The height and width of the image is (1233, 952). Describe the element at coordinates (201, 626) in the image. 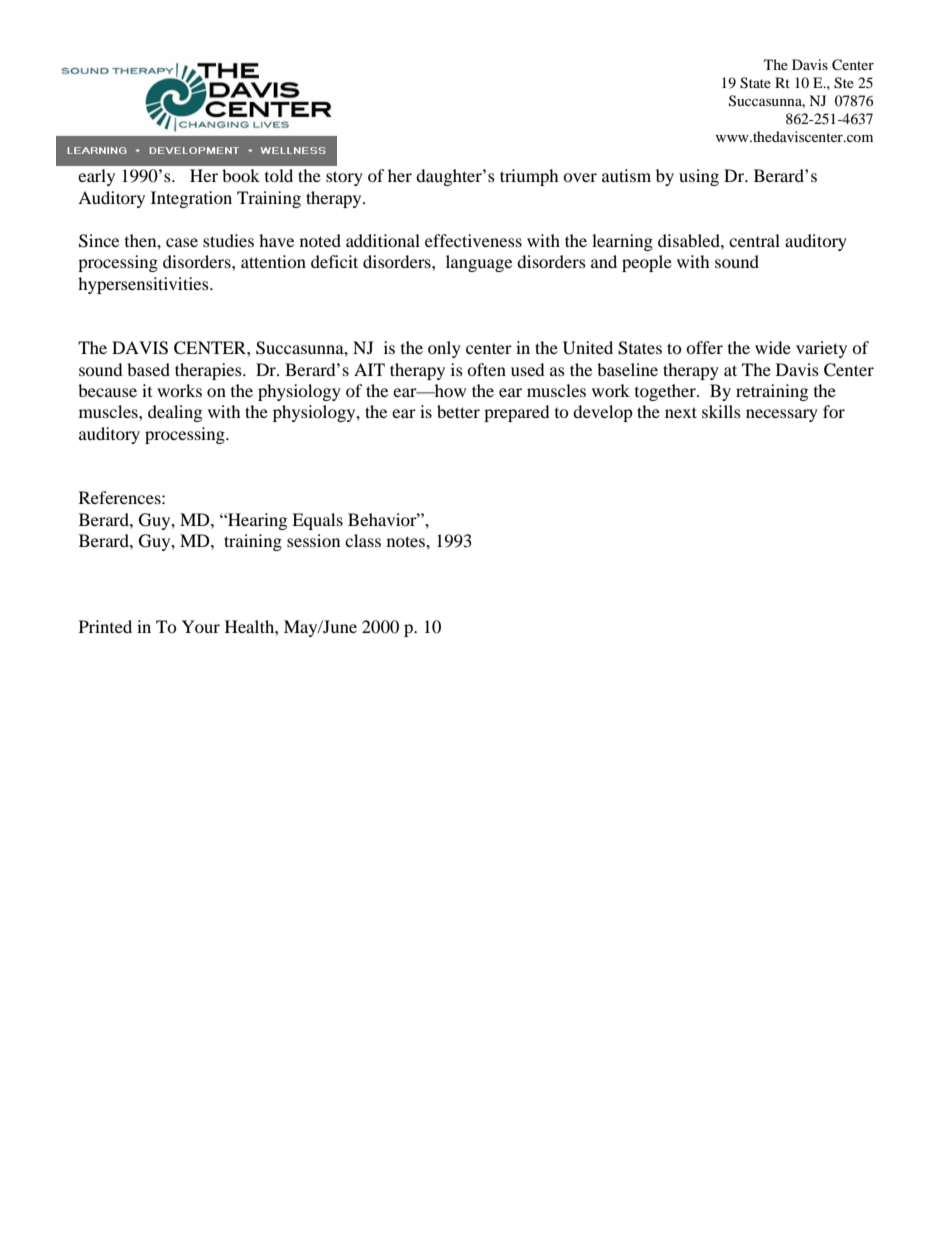

I see `Your` at that location.
